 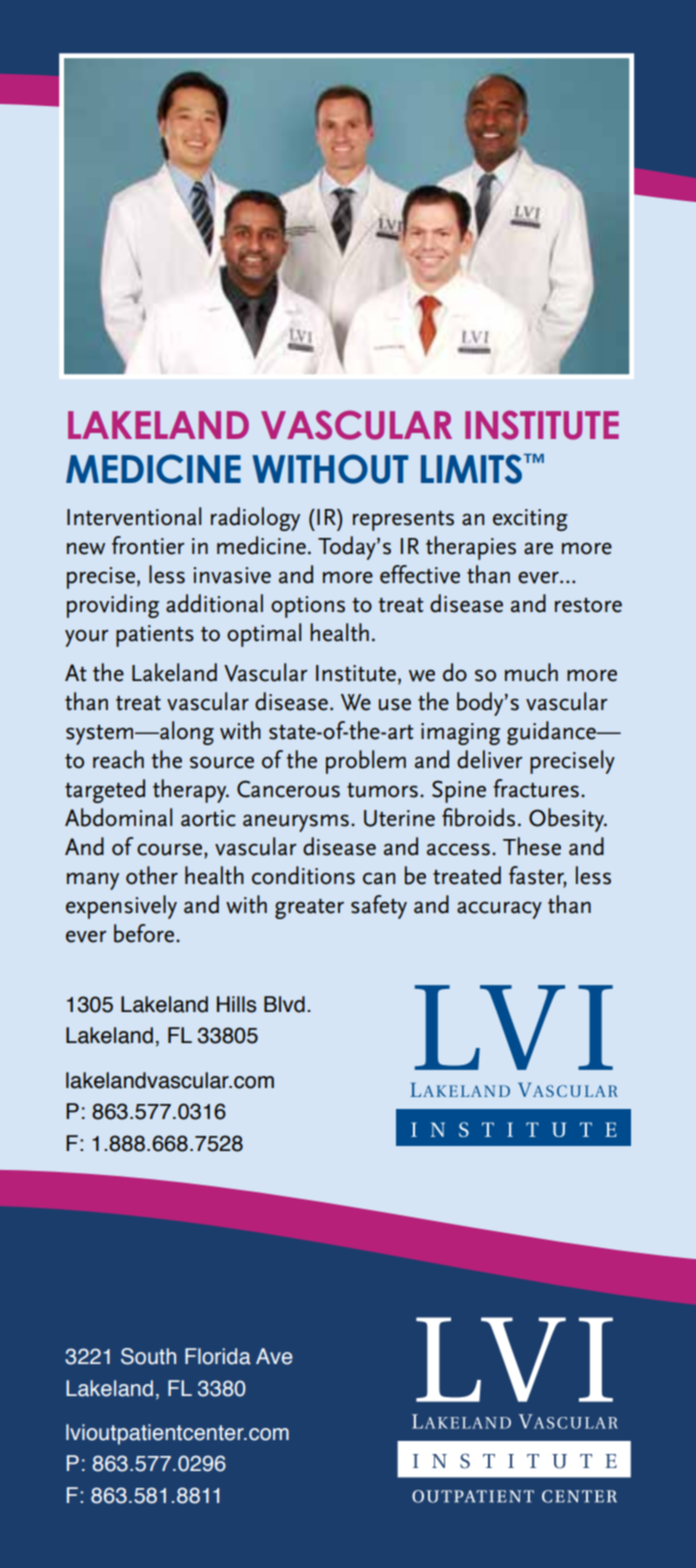 I want to click on faster, so click(x=538, y=876).
